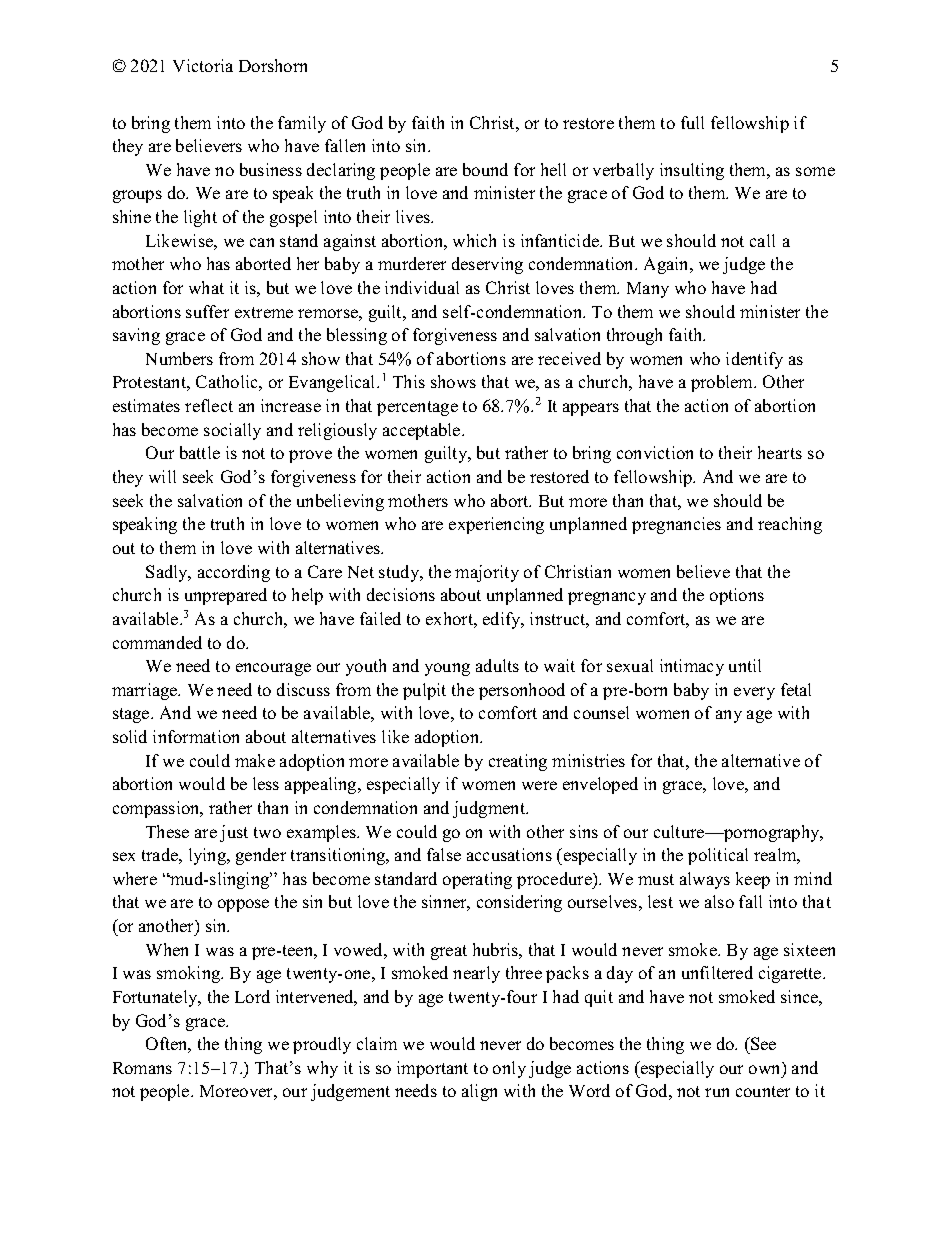  I want to click on judgment, so click(490, 809).
